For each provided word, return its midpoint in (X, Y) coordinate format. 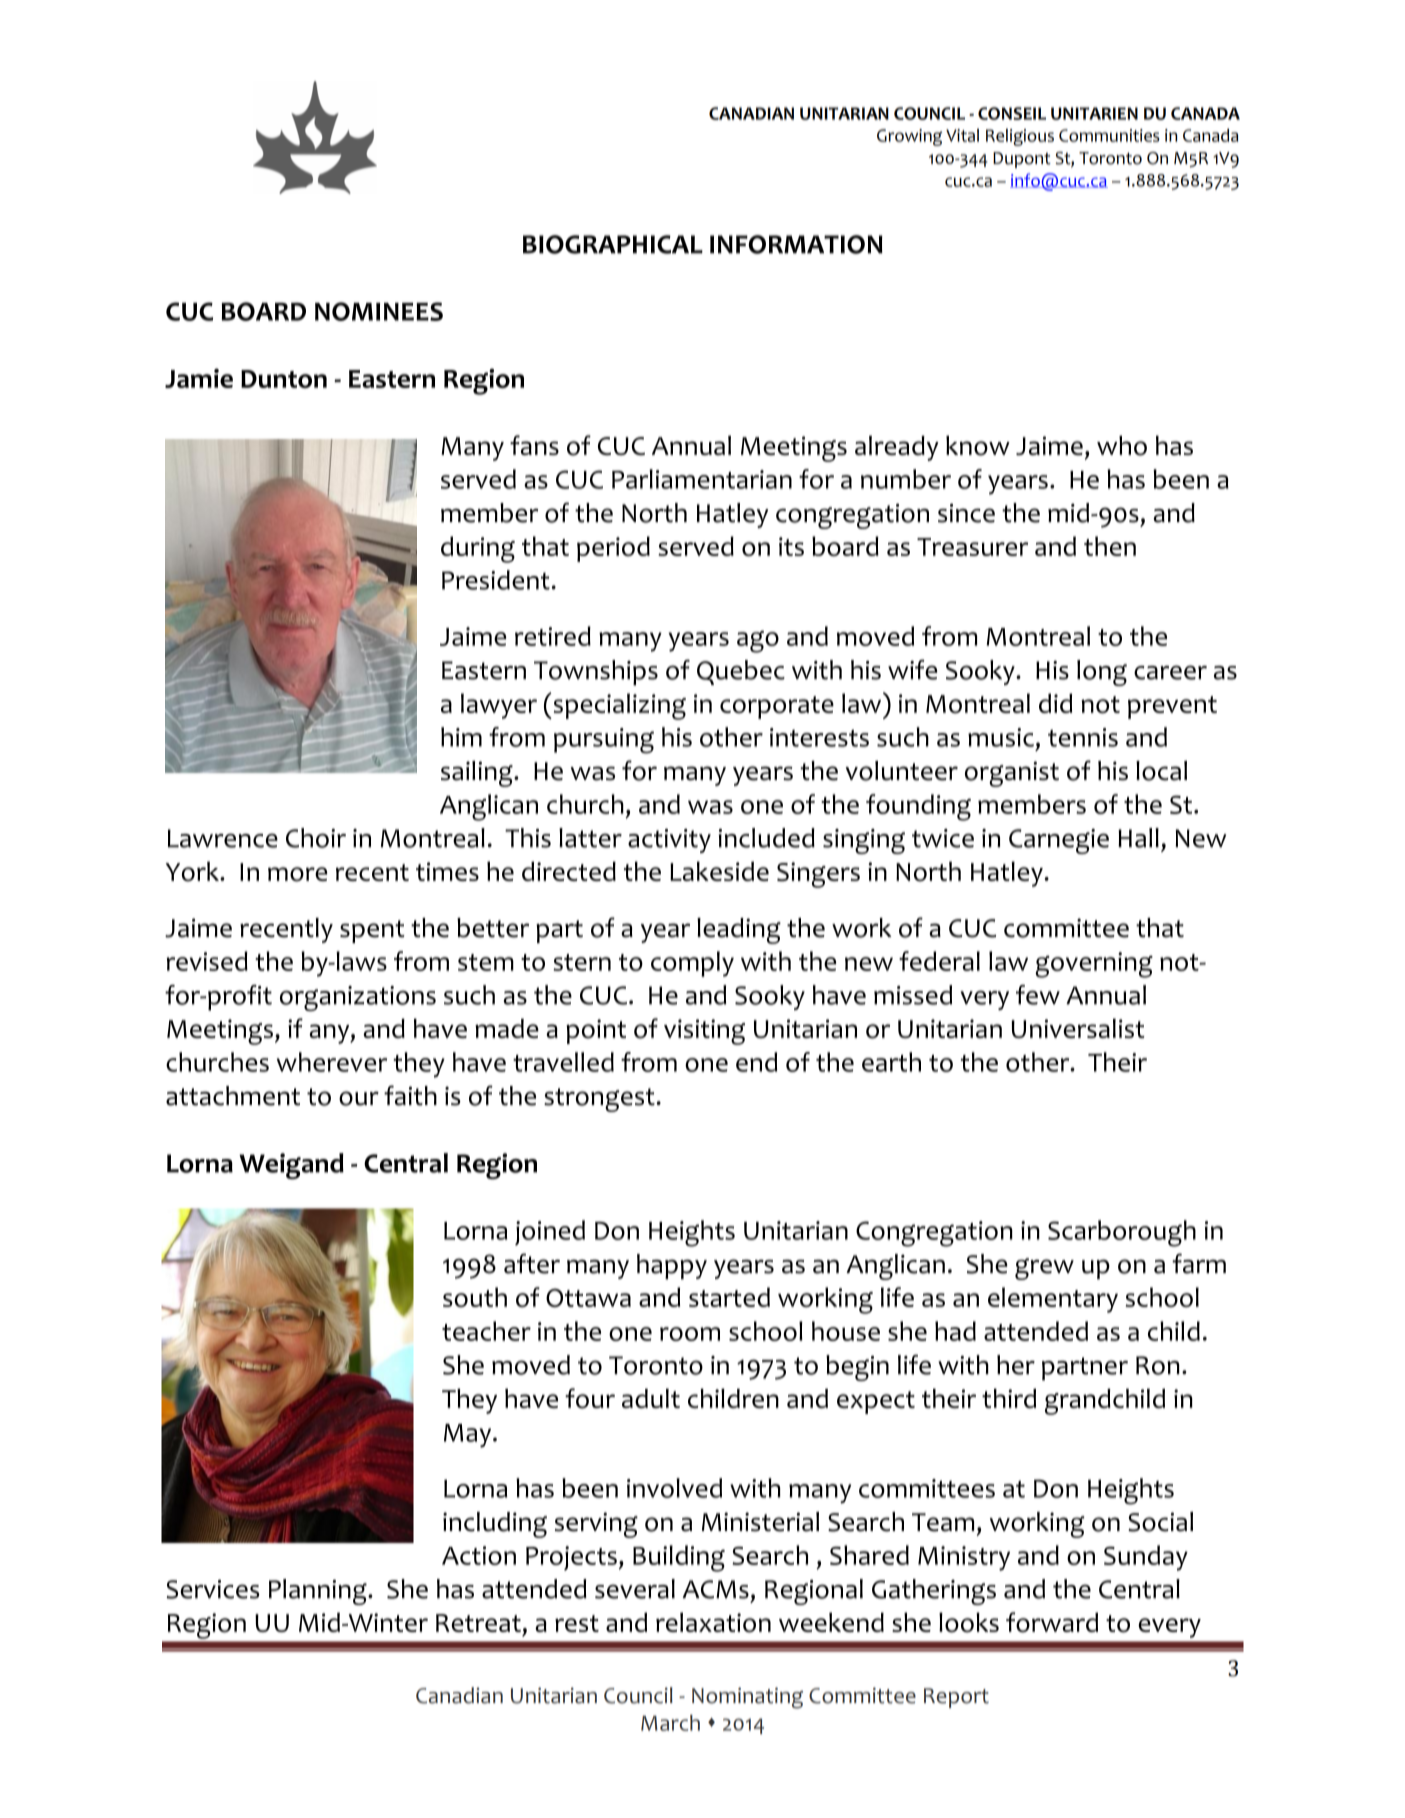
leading (739, 931)
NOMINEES (379, 311)
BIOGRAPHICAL (613, 244)
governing (1094, 965)
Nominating (747, 1698)
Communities (1109, 135)
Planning (319, 1592)
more (297, 874)
